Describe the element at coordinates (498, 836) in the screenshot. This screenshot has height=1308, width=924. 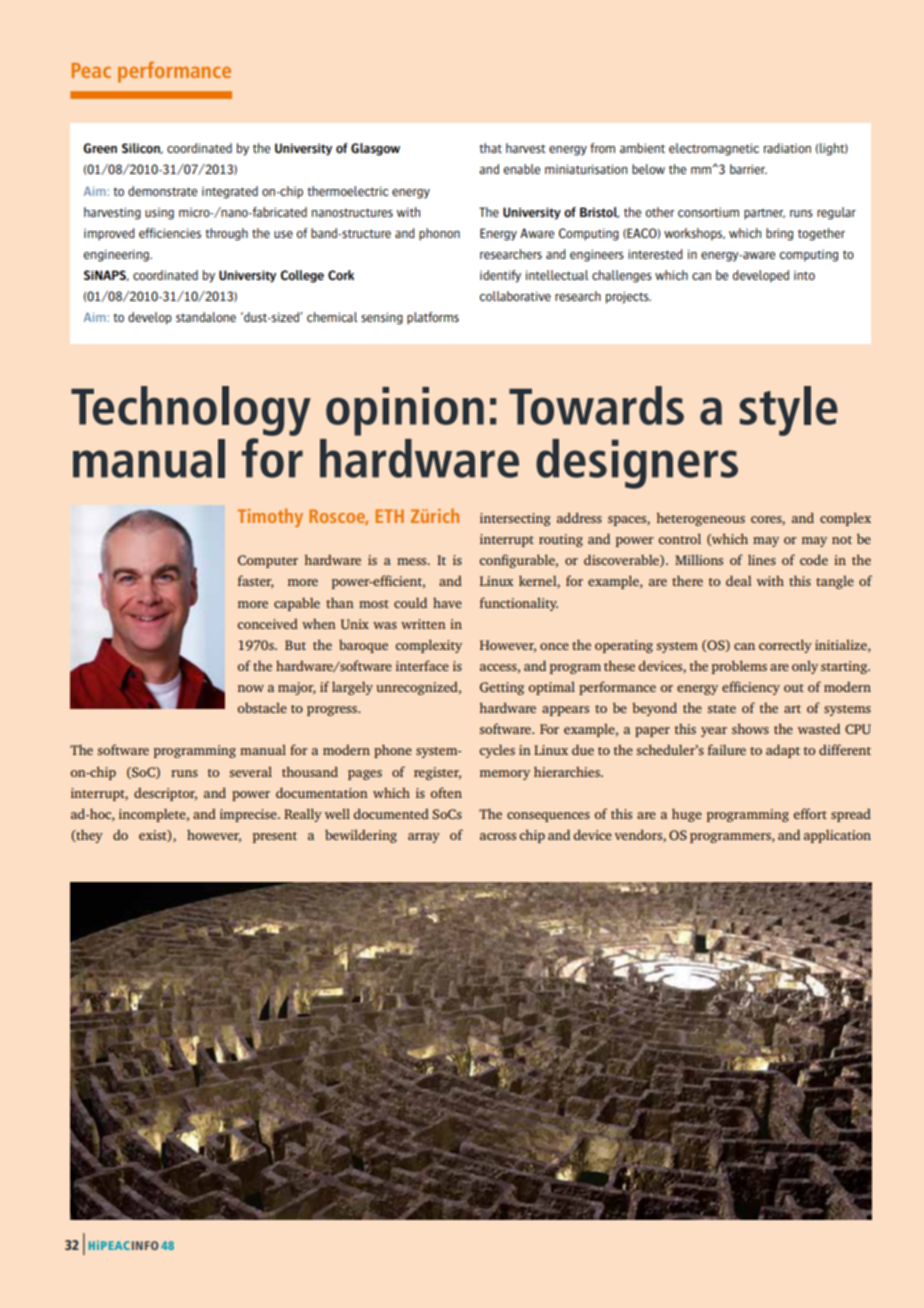
I see `across` at that location.
